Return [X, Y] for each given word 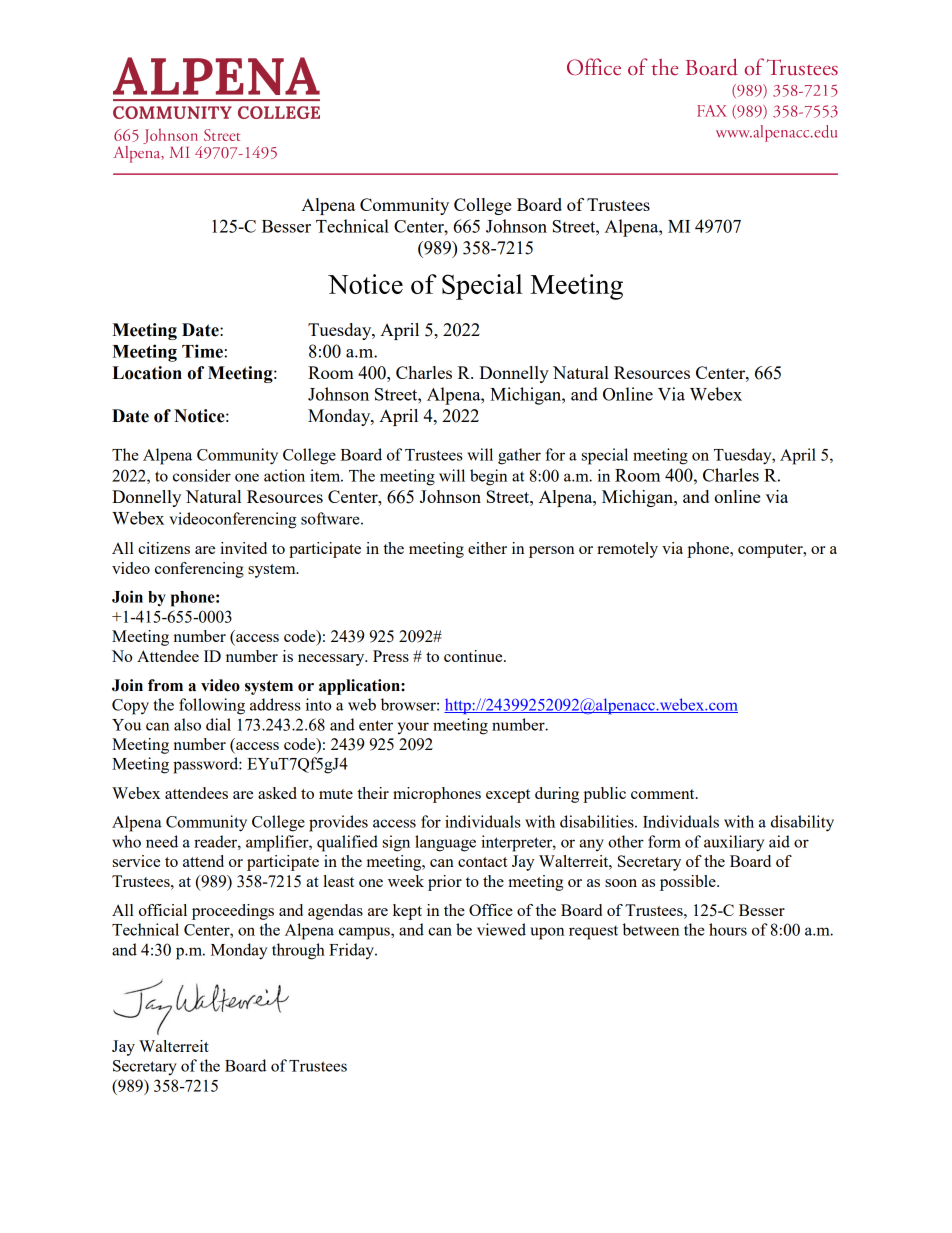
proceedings [233, 912]
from [165, 685]
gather [519, 456]
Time [203, 351]
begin [488, 477]
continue [474, 656]
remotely [627, 550]
